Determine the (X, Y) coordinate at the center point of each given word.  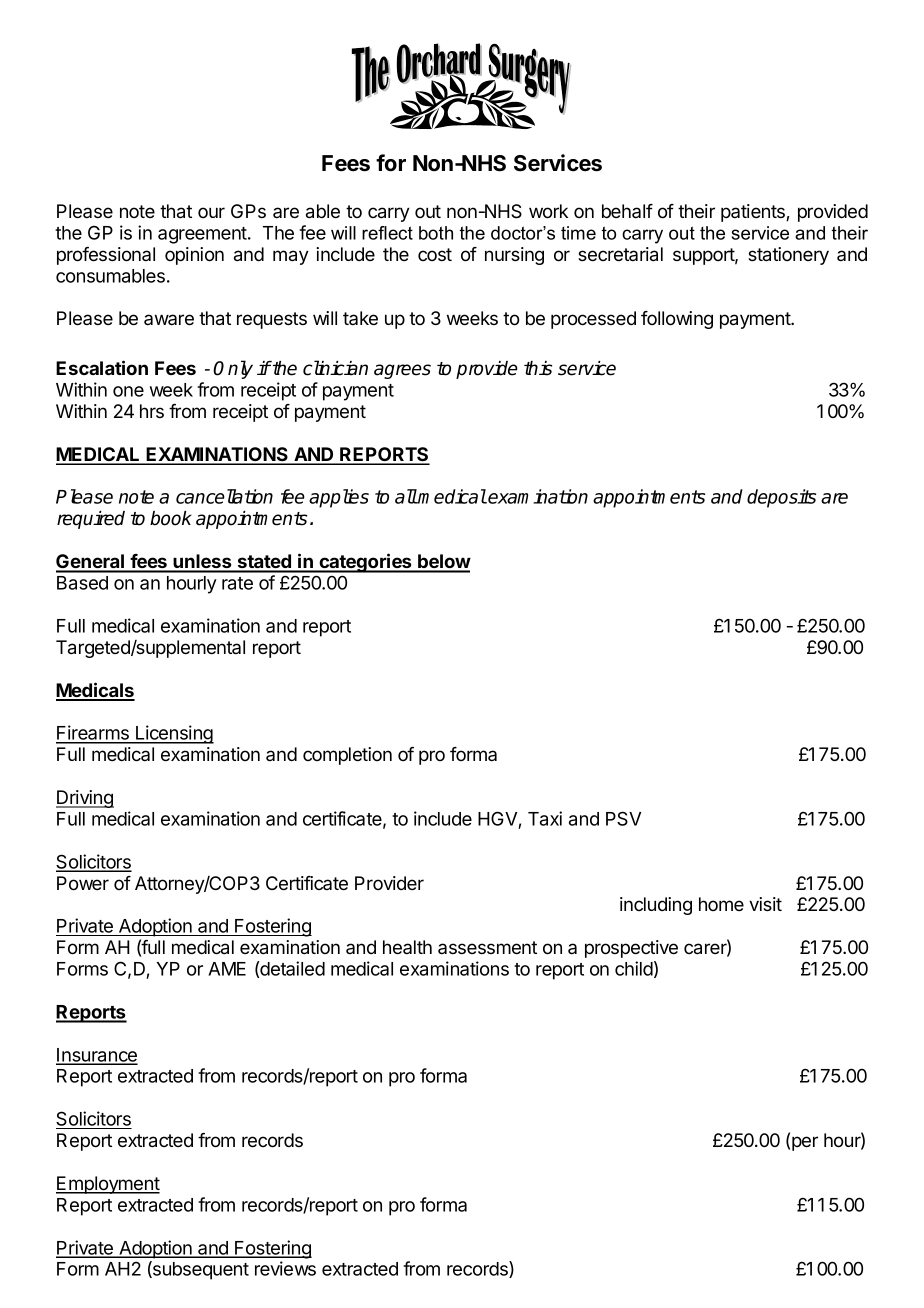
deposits (781, 498)
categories (365, 563)
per (805, 1143)
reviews (285, 1268)
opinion (194, 256)
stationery (788, 256)
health (407, 947)
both (436, 233)
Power (83, 883)
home (721, 904)
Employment (108, 1185)
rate (237, 583)
